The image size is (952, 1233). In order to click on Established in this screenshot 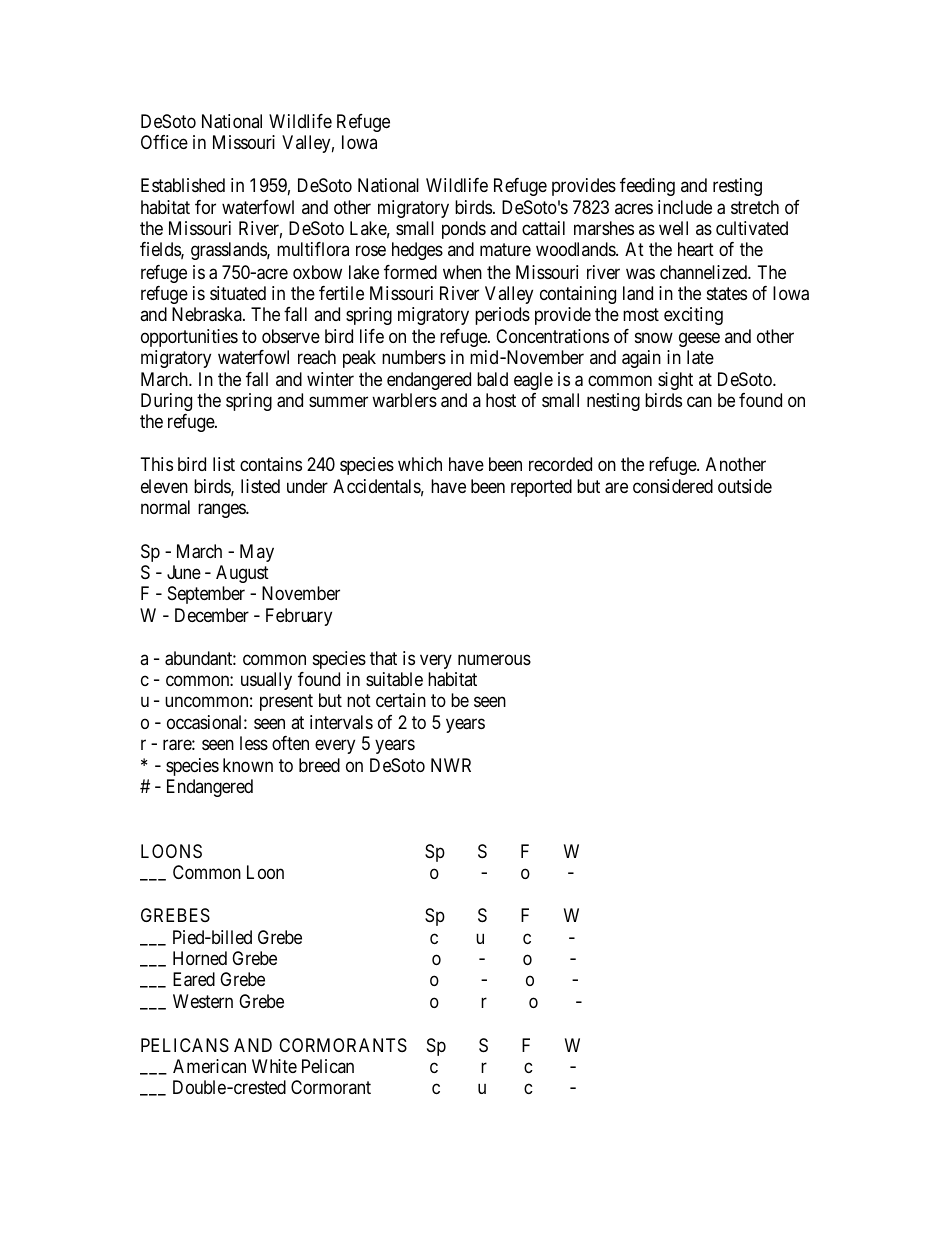, I will do `click(183, 185)`.
